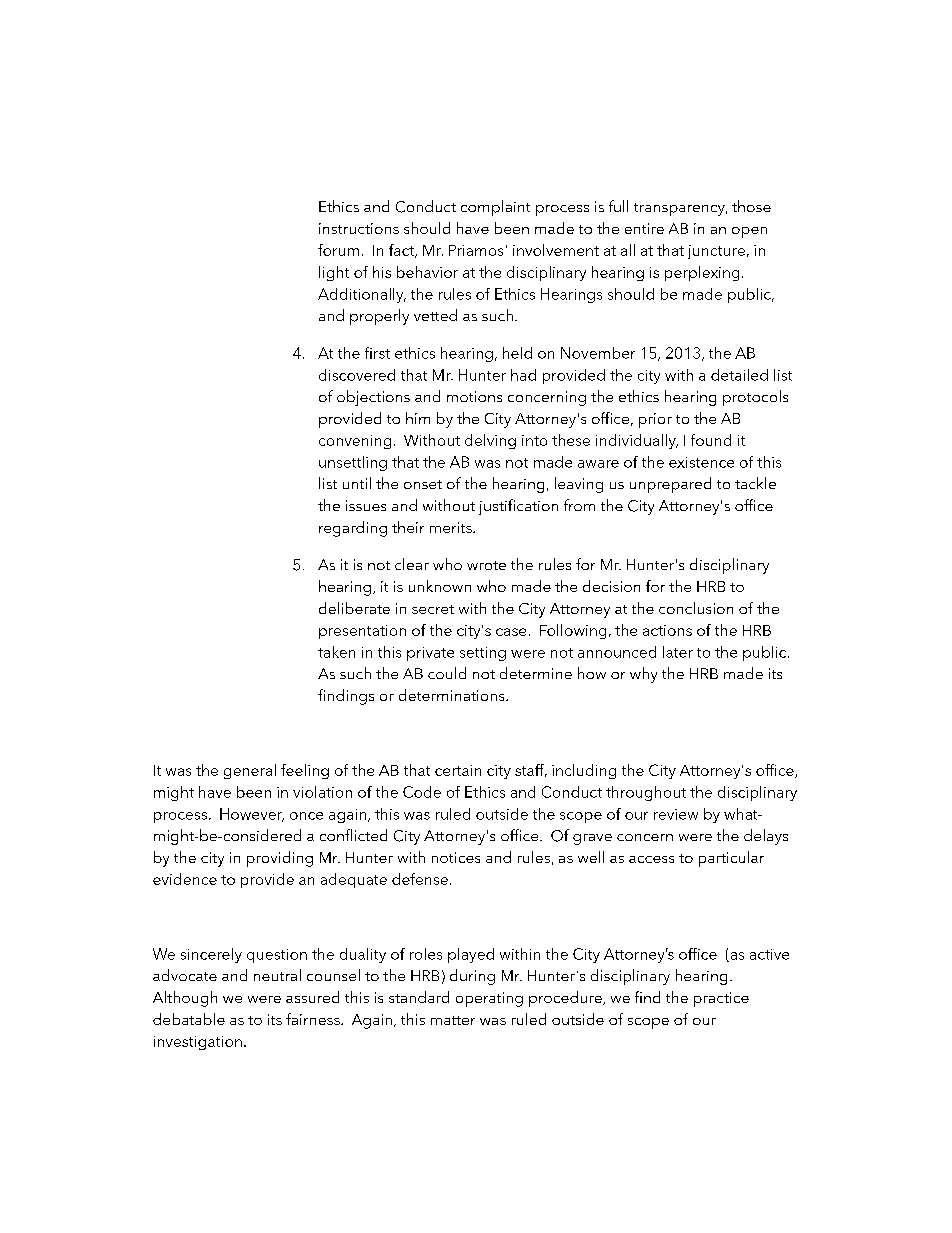 This image has width=952, height=1233. What do you see at coordinates (696, 608) in the image?
I see `conclusion` at bounding box center [696, 608].
